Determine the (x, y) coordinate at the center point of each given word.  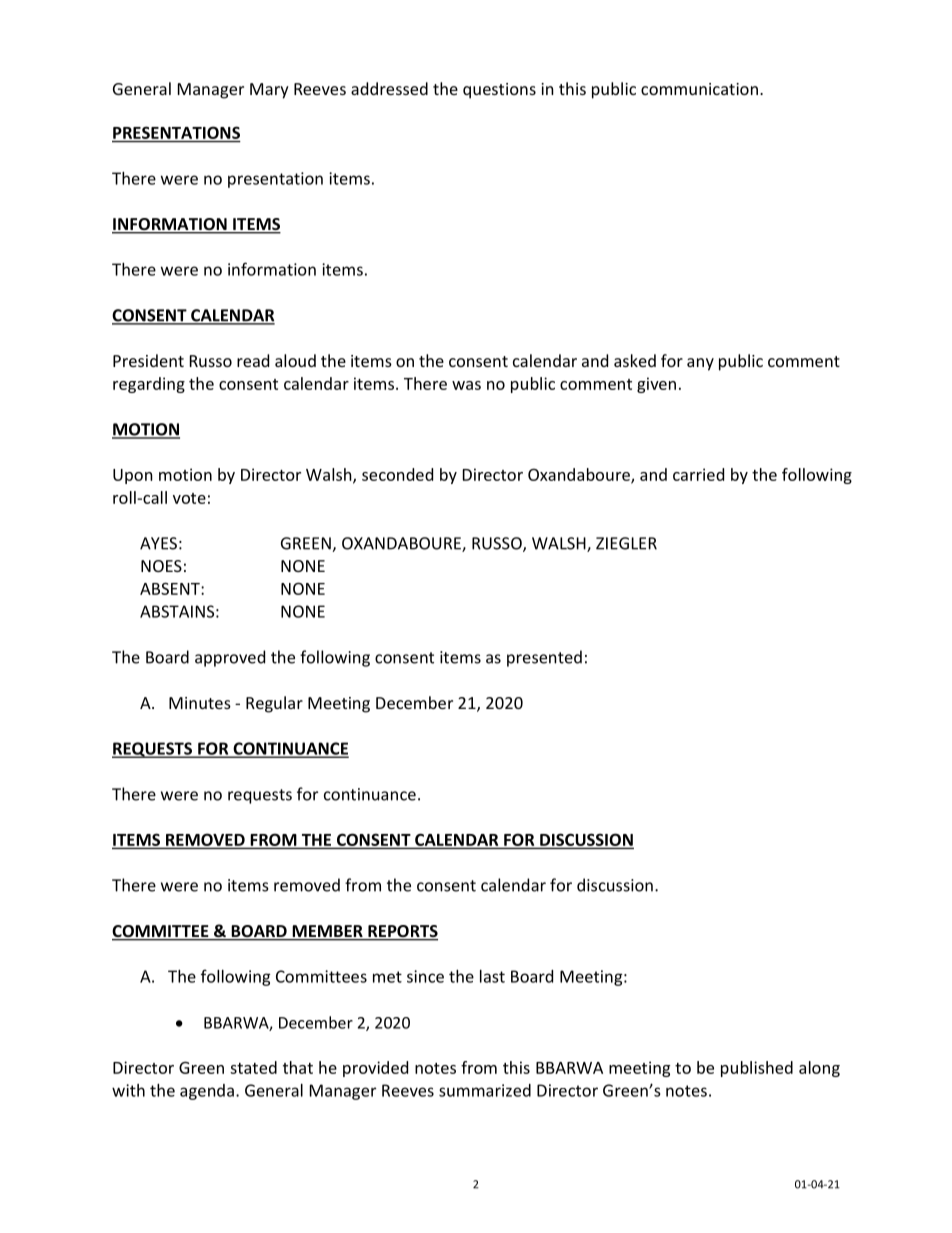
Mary (269, 91)
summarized (485, 1090)
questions (499, 91)
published (757, 1069)
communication (699, 89)
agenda (207, 1092)
